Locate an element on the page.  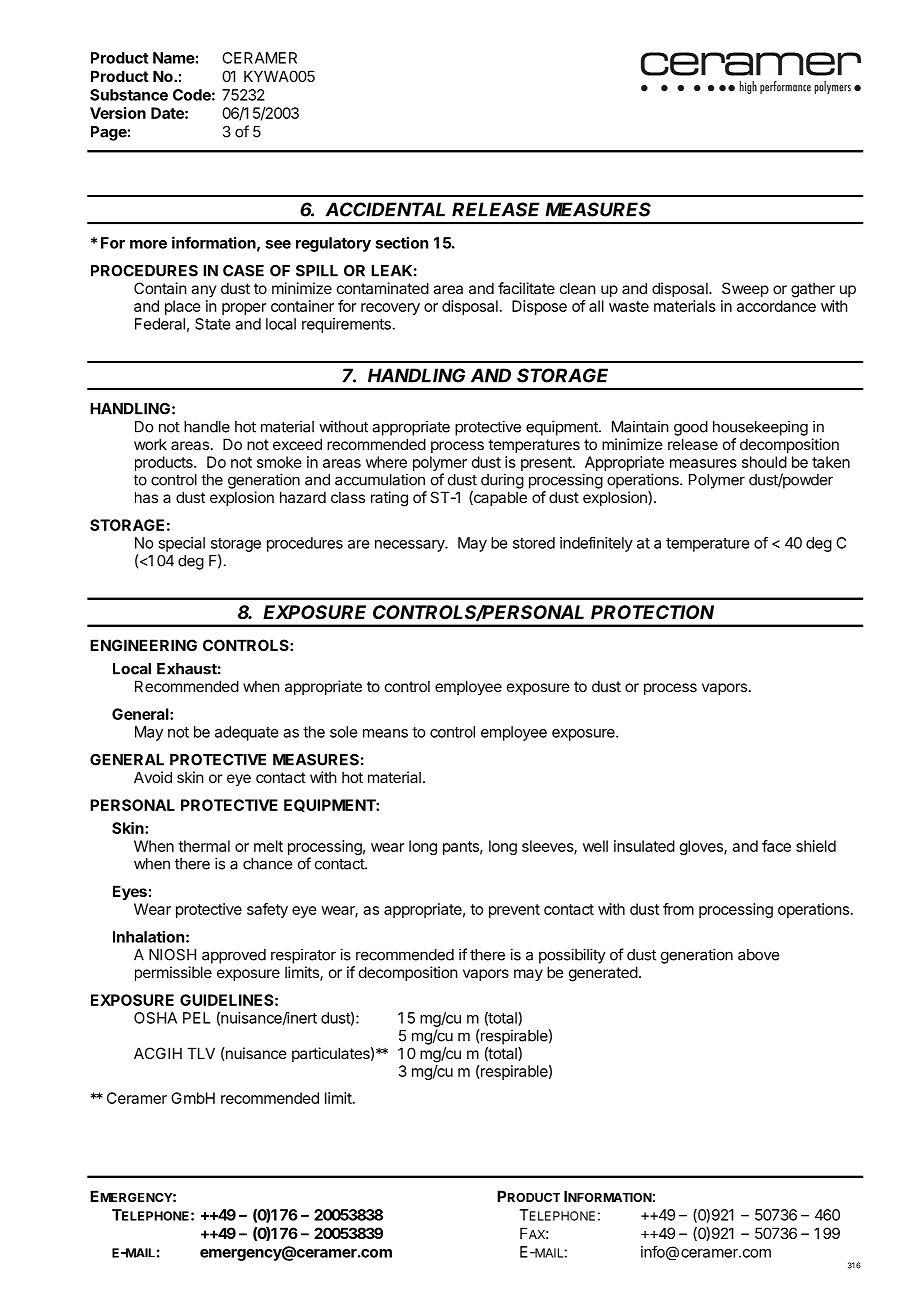
special is located at coordinates (181, 544).
